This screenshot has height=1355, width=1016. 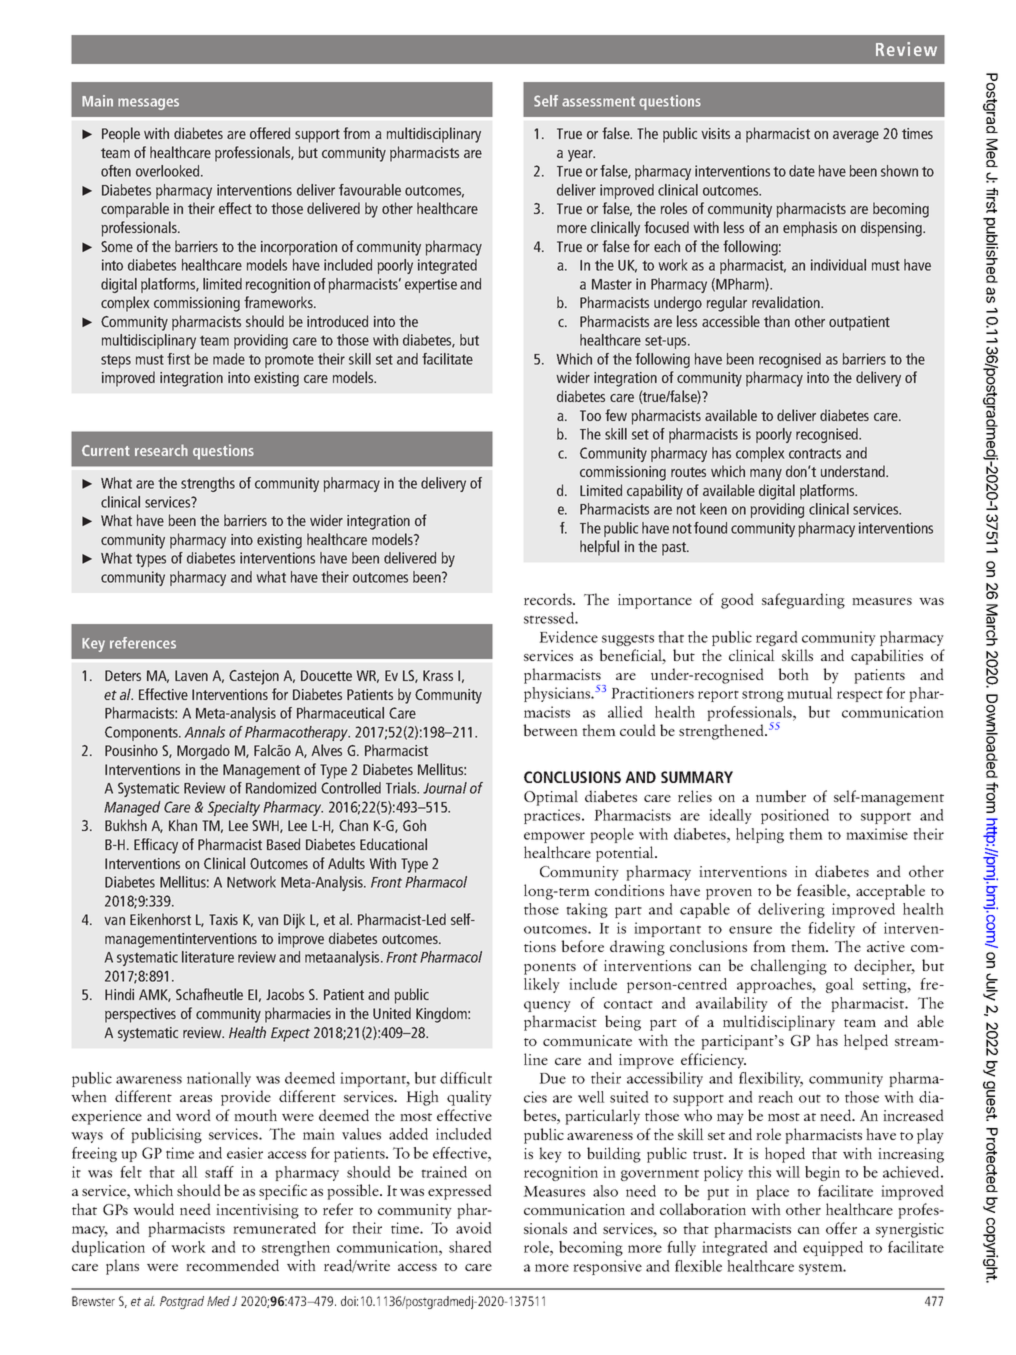 What do you see at coordinates (831, 929) in the screenshot?
I see `fidelity` at bounding box center [831, 929].
